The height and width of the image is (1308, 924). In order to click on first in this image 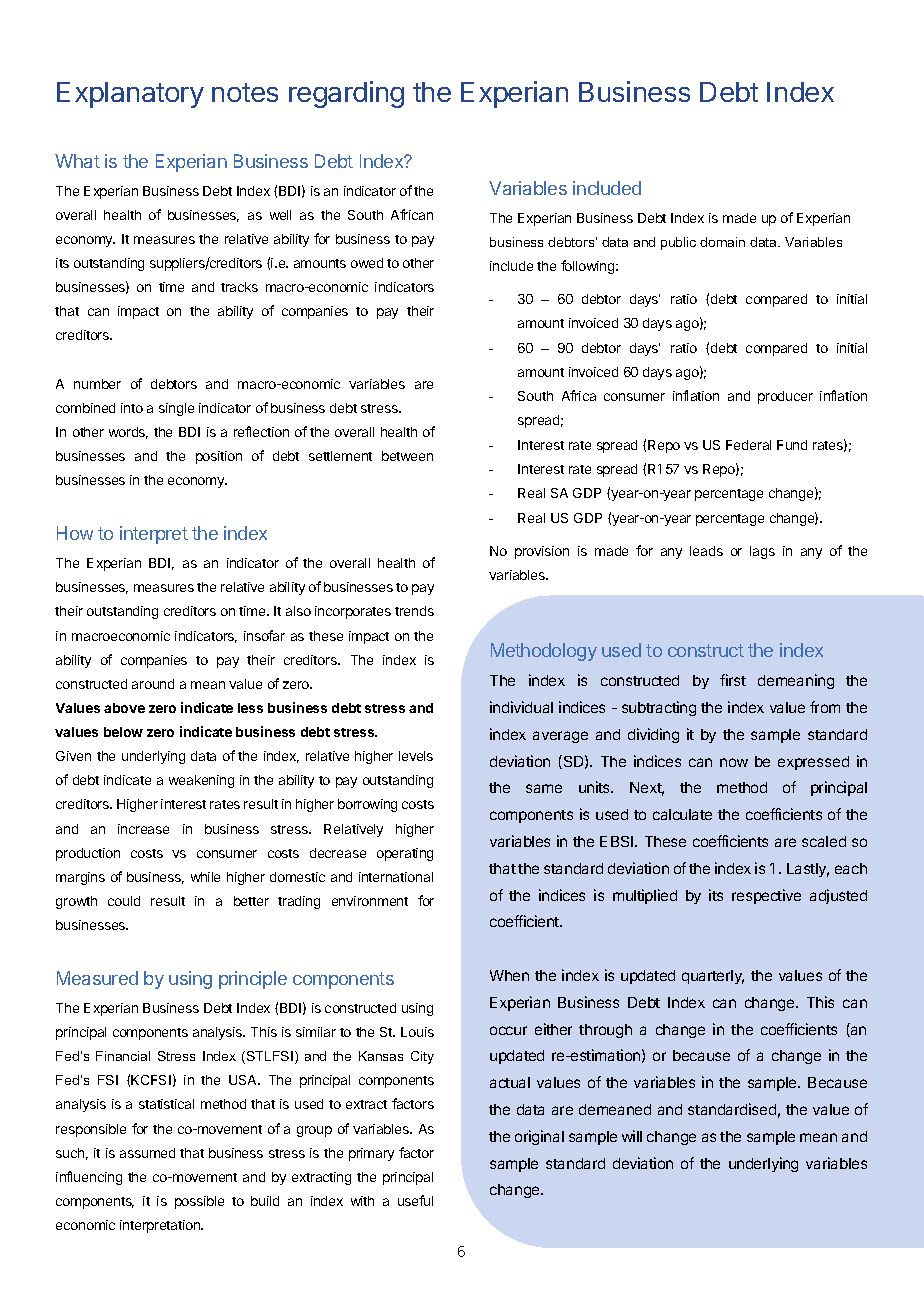, I will do `click(733, 680)`.
